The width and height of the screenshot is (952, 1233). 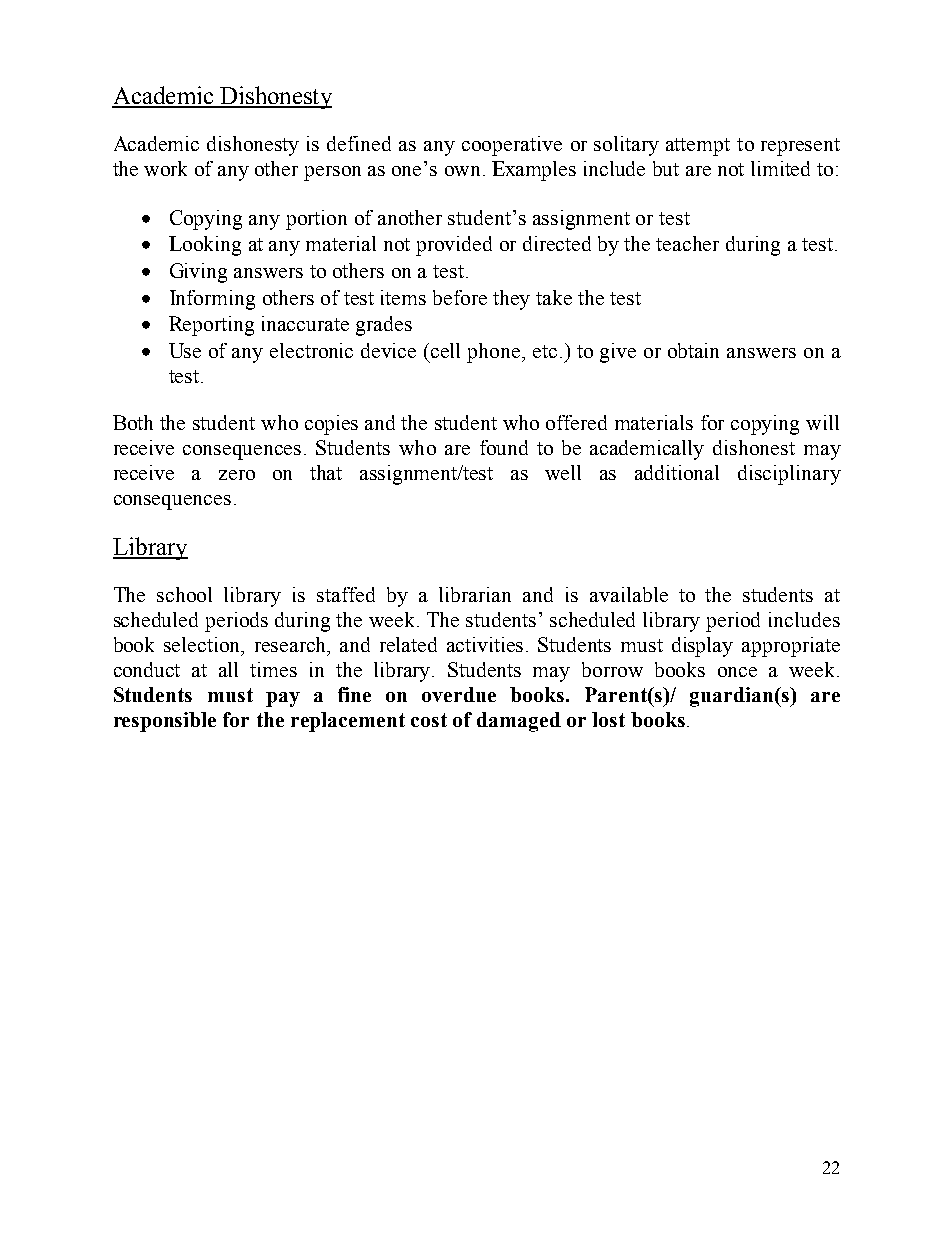 I want to click on obtain, so click(x=693, y=350).
